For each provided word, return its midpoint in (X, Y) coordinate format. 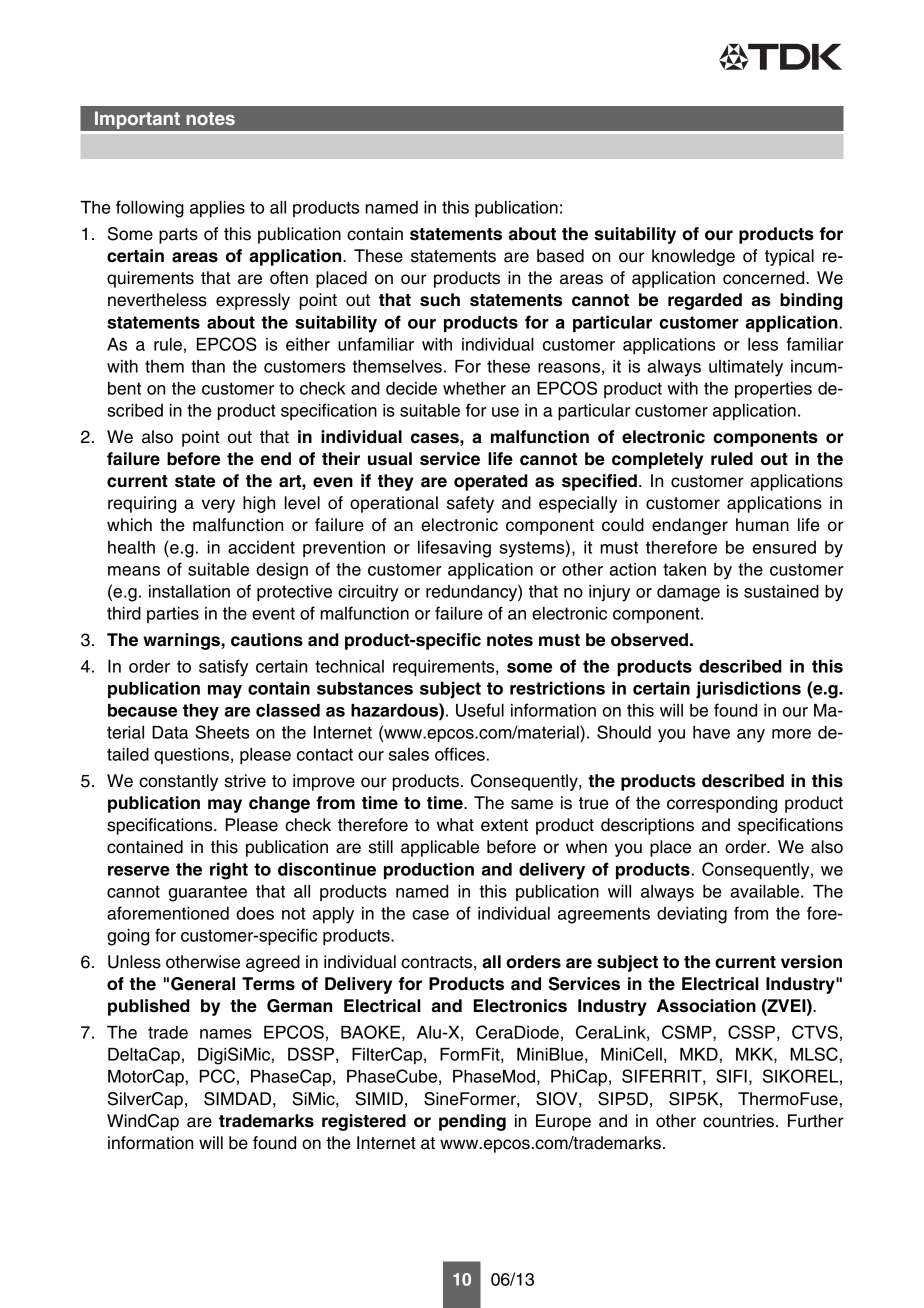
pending (472, 1122)
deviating (692, 915)
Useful (480, 710)
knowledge (693, 257)
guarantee (208, 893)
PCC (217, 1076)
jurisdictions (748, 690)
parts (178, 236)
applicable (440, 848)
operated (491, 482)
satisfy (223, 668)
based (560, 256)
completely (657, 460)
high (259, 504)
